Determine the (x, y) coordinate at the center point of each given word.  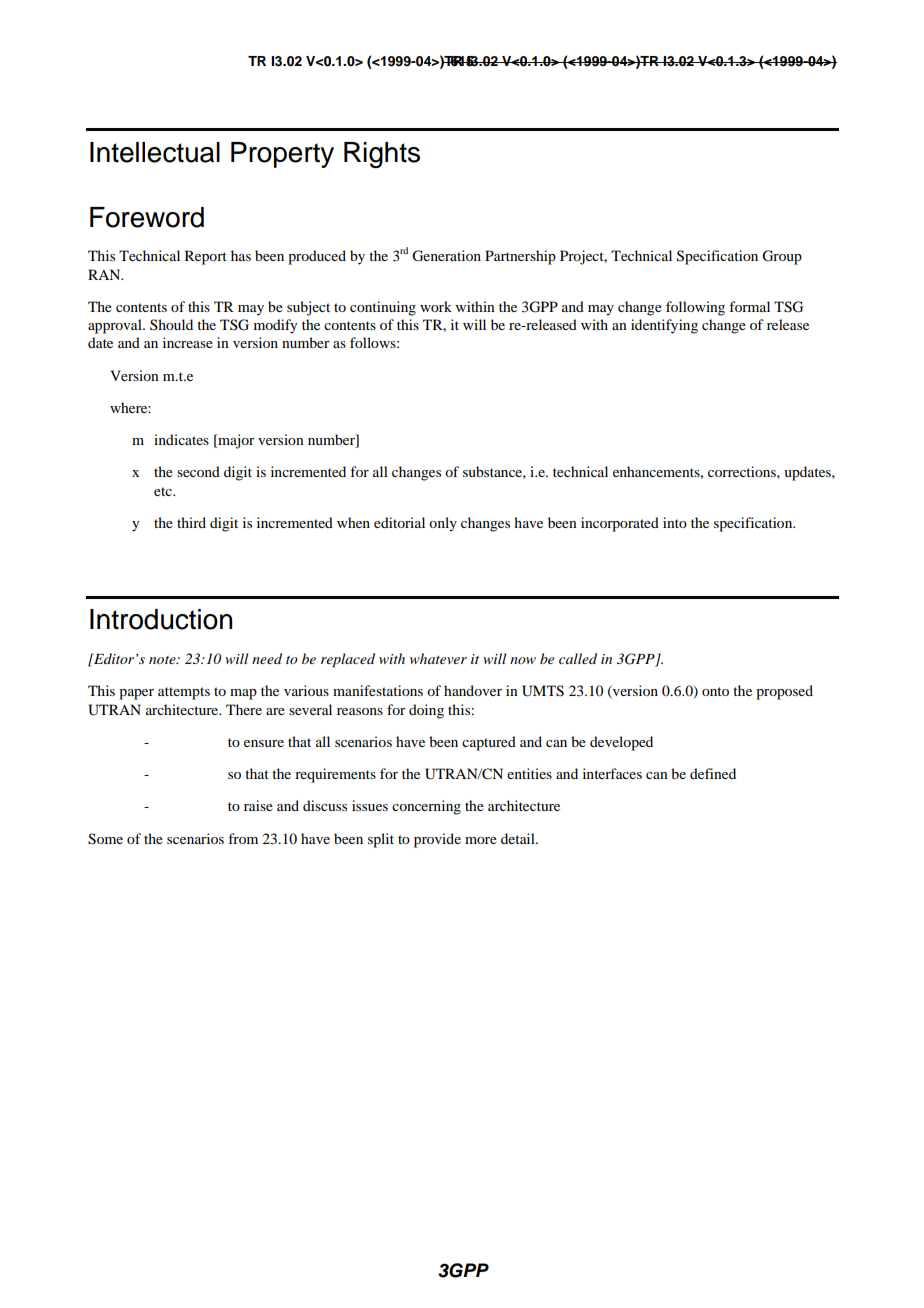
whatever (438, 658)
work (436, 306)
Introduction (161, 619)
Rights (382, 155)
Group (782, 257)
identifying (664, 326)
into (675, 522)
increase (188, 342)
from (243, 838)
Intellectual (155, 152)
